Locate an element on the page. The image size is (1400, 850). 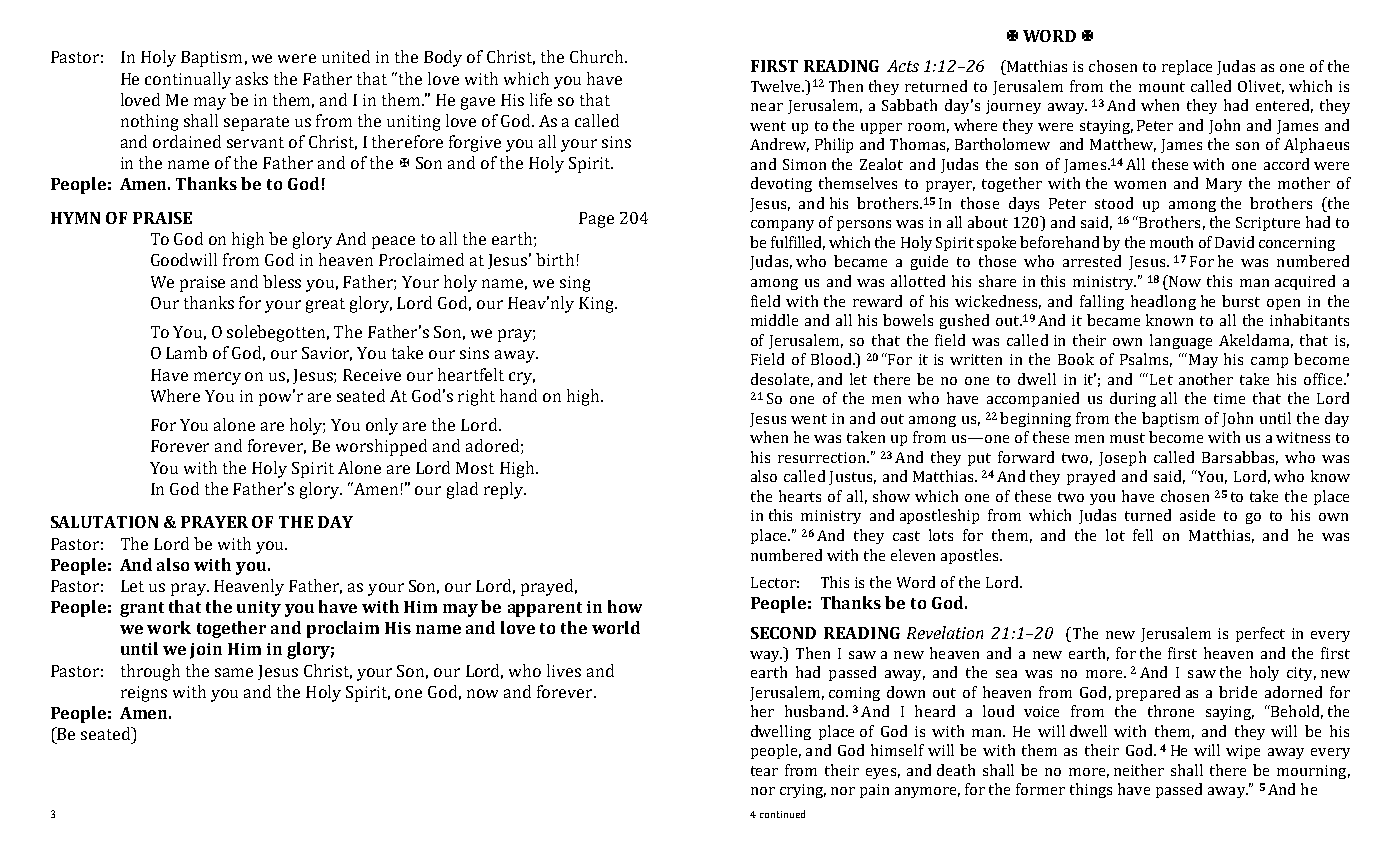
perfect is located at coordinates (1260, 634).
